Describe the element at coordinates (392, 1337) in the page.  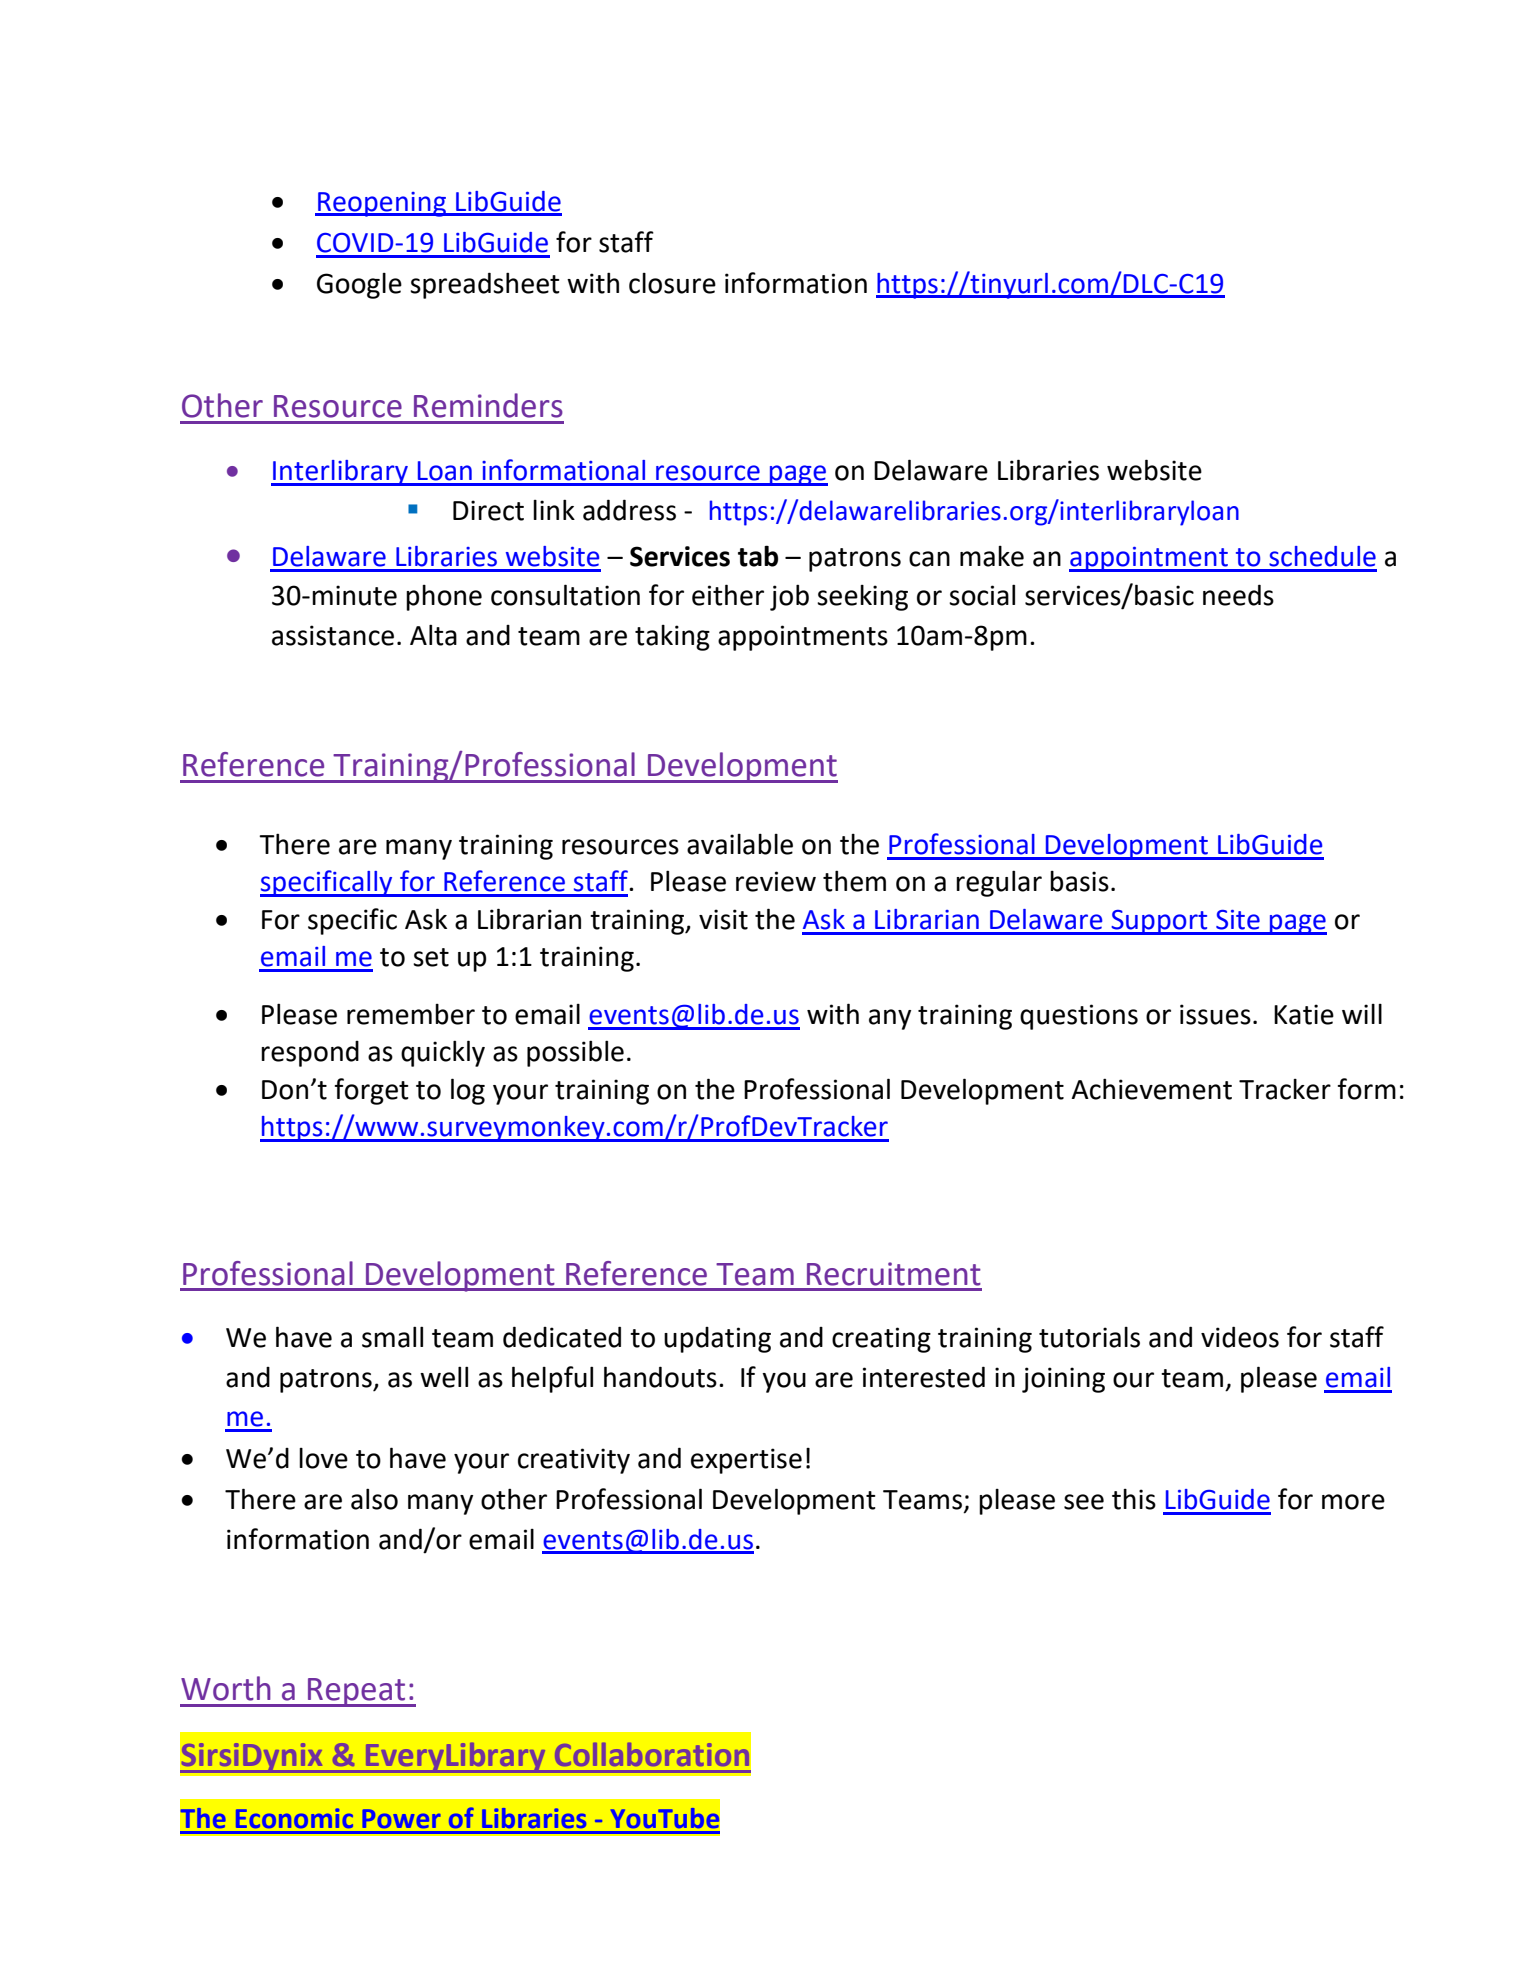
I see `small` at that location.
